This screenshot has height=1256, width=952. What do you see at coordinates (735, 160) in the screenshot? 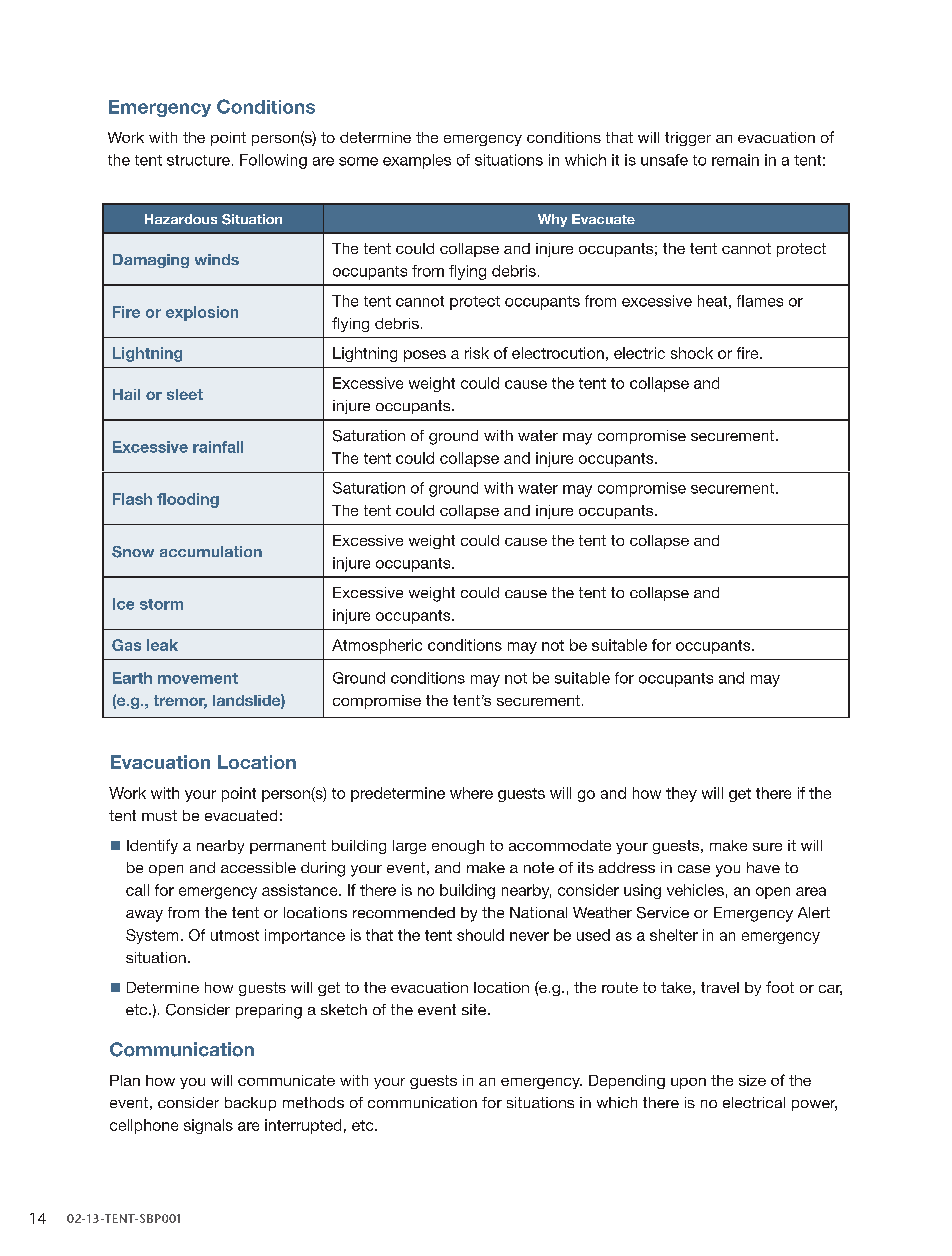
I see `remain` at bounding box center [735, 160].
